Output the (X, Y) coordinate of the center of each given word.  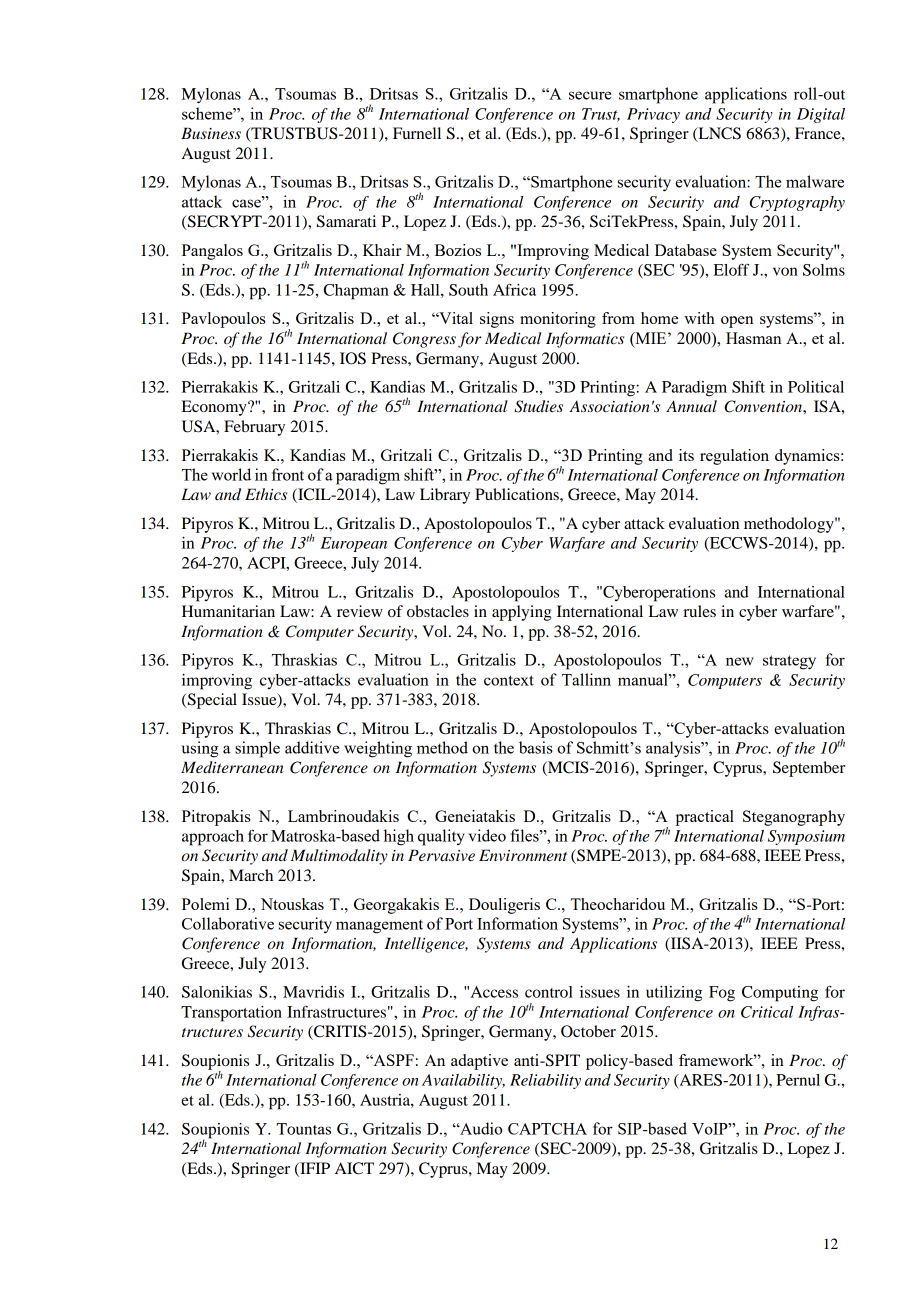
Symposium (806, 837)
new (740, 661)
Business (211, 133)
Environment (523, 855)
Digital (821, 115)
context (509, 680)
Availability (463, 1081)
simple (257, 749)
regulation (734, 457)
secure (590, 95)
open (737, 322)
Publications (518, 494)
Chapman (356, 292)
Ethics (266, 494)
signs (497, 320)
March (251, 875)
